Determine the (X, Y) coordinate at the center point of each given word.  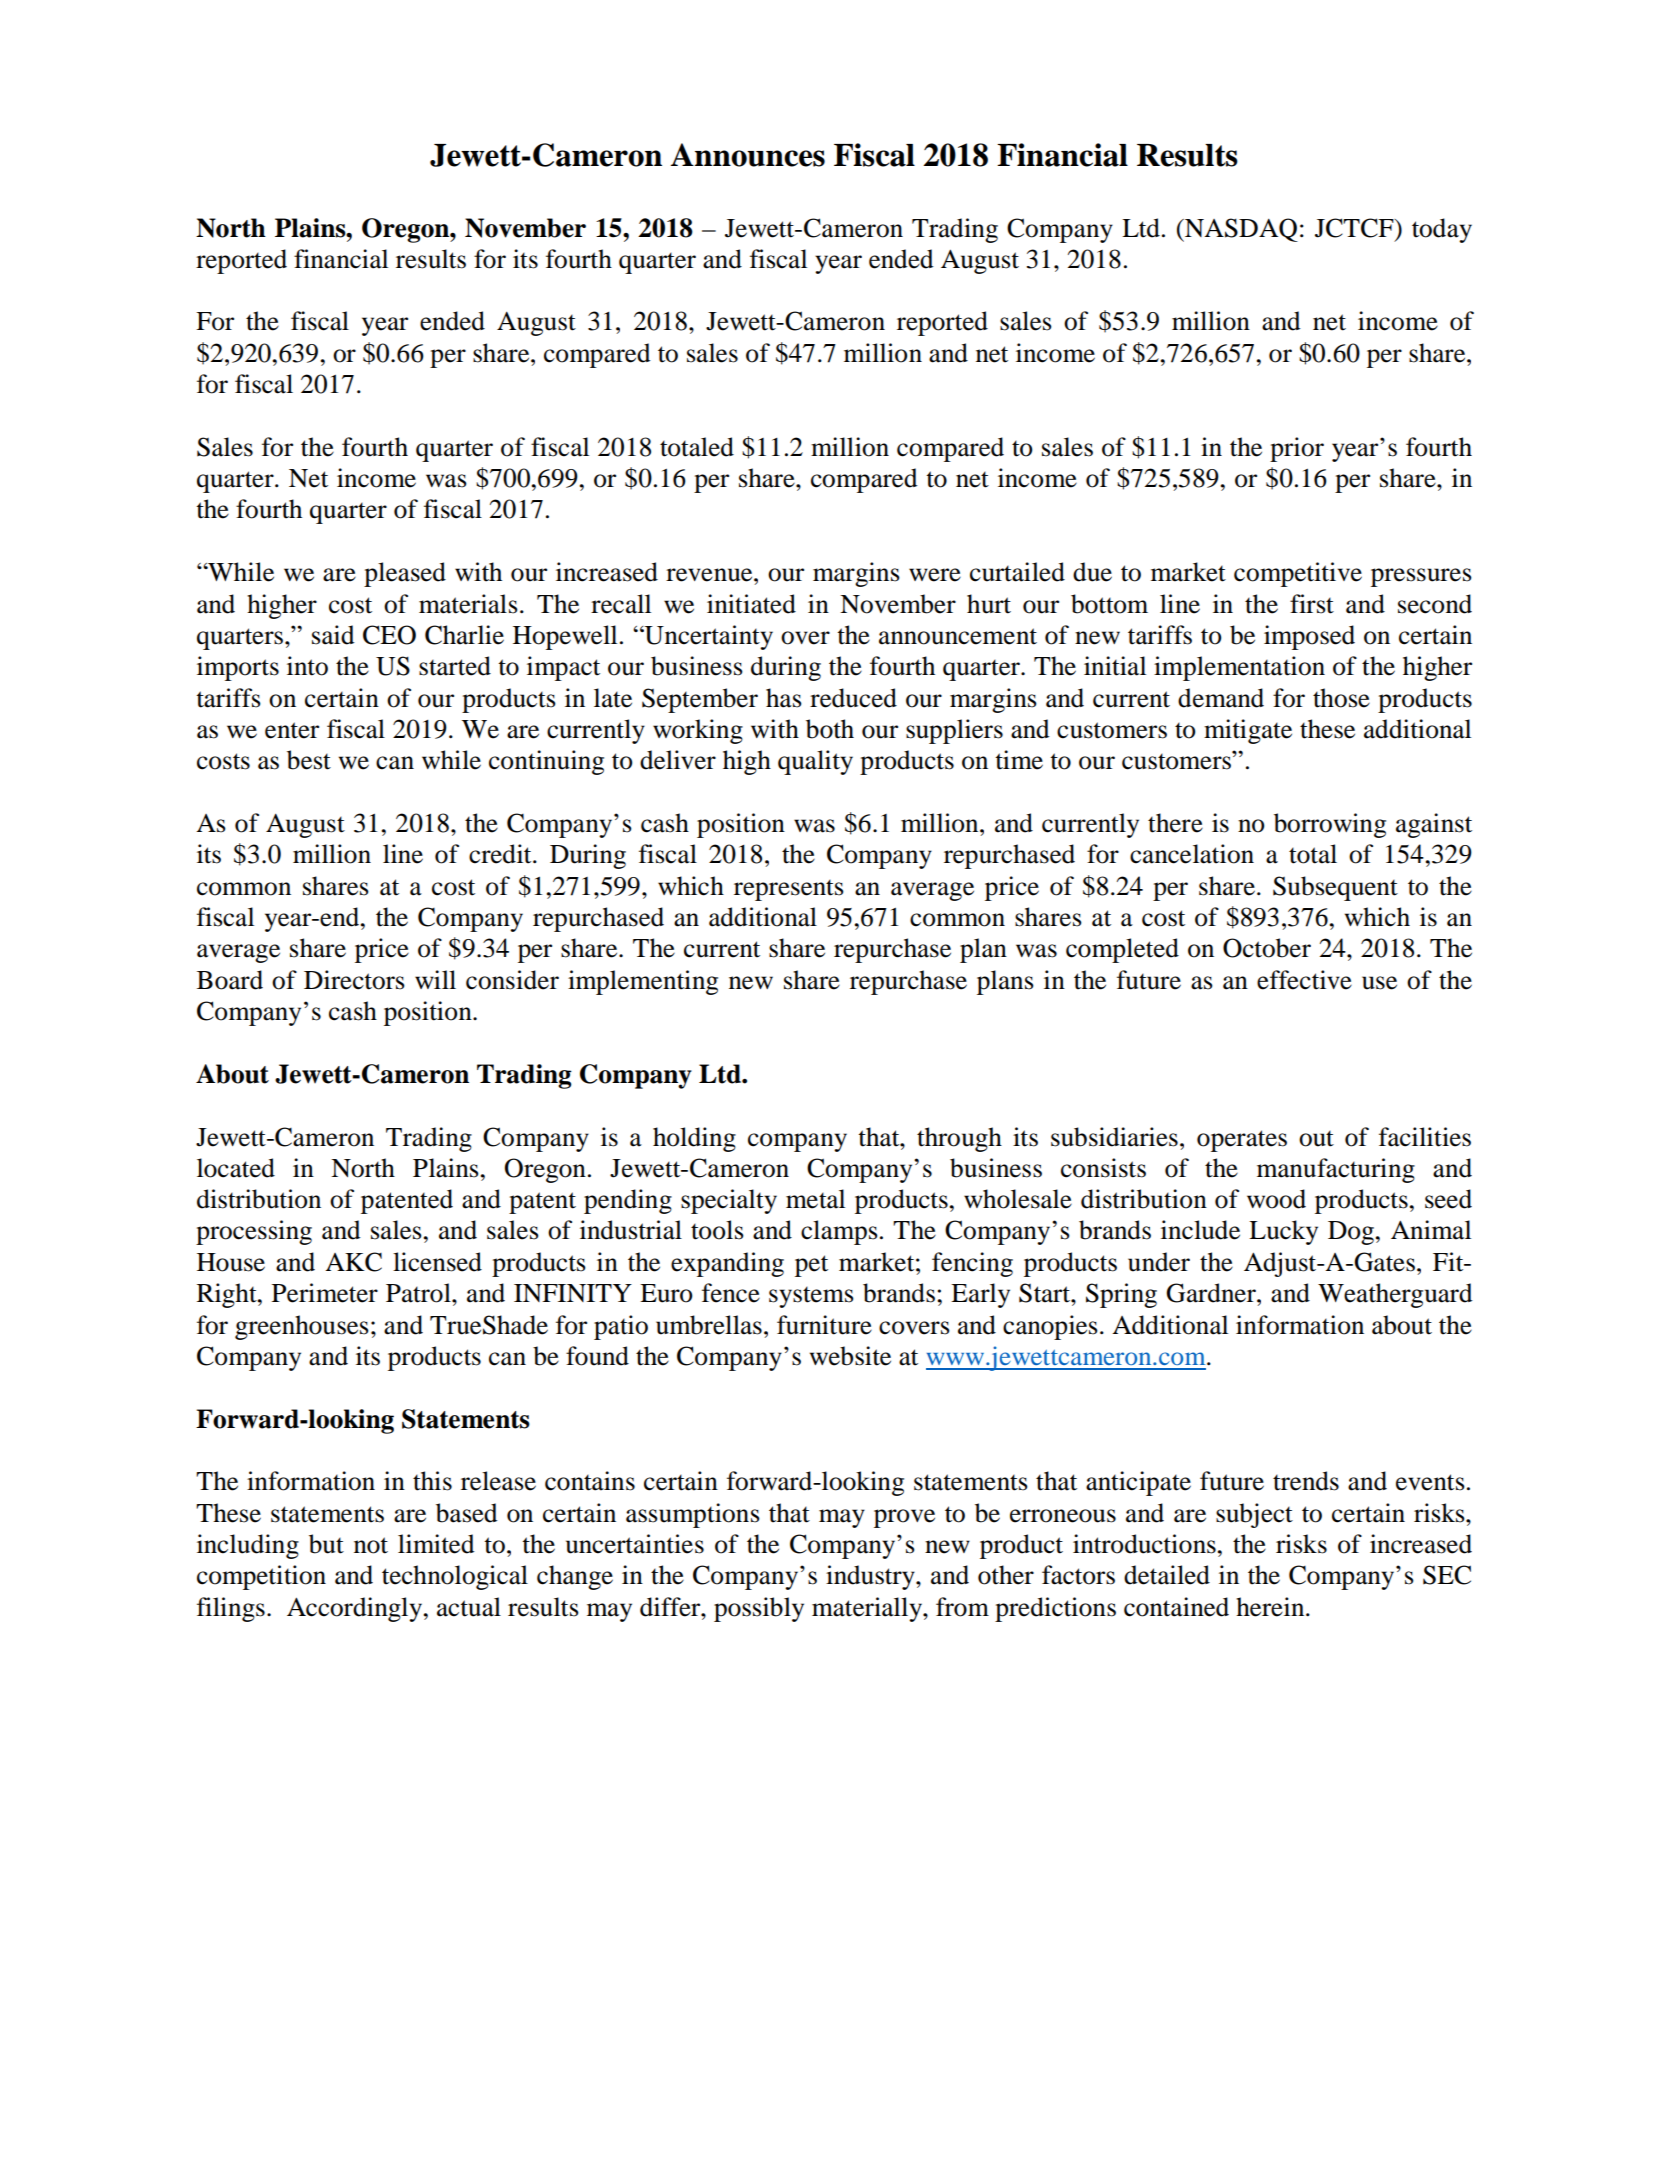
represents (789, 890)
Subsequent (1335, 888)
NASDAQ (1240, 230)
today (1442, 230)
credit (501, 854)
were (935, 575)
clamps (839, 1232)
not (371, 1545)
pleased (405, 574)
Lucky (1283, 1232)
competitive (1298, 574)
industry (871, 1577)
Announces (748, 155)
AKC (353, 1262)
